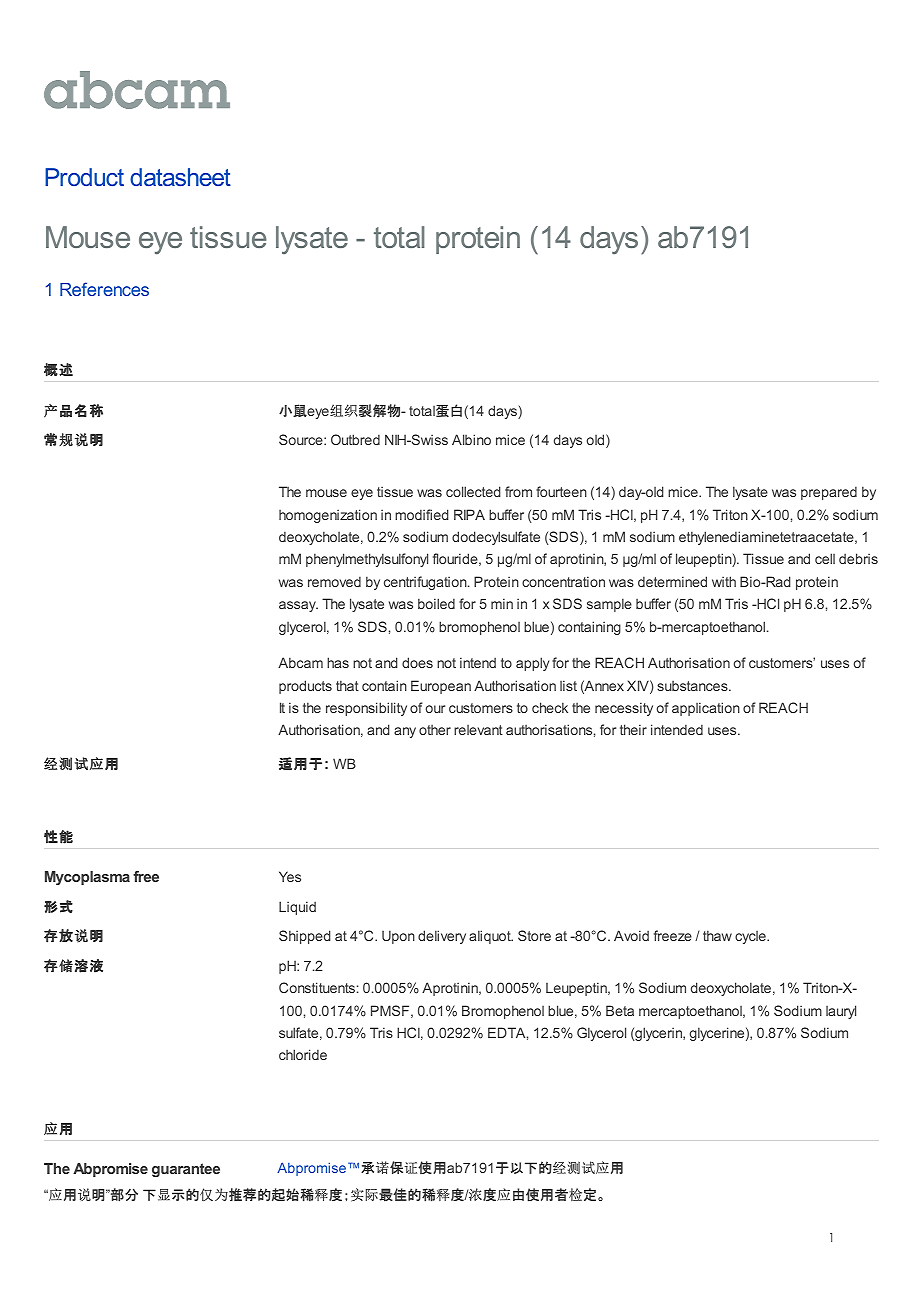 The width and height of the screenshot is (924, 1308). What do you see at coordinates (298, 606) in the screenshot?
I see `assay` at bounding box center [298, 606].
